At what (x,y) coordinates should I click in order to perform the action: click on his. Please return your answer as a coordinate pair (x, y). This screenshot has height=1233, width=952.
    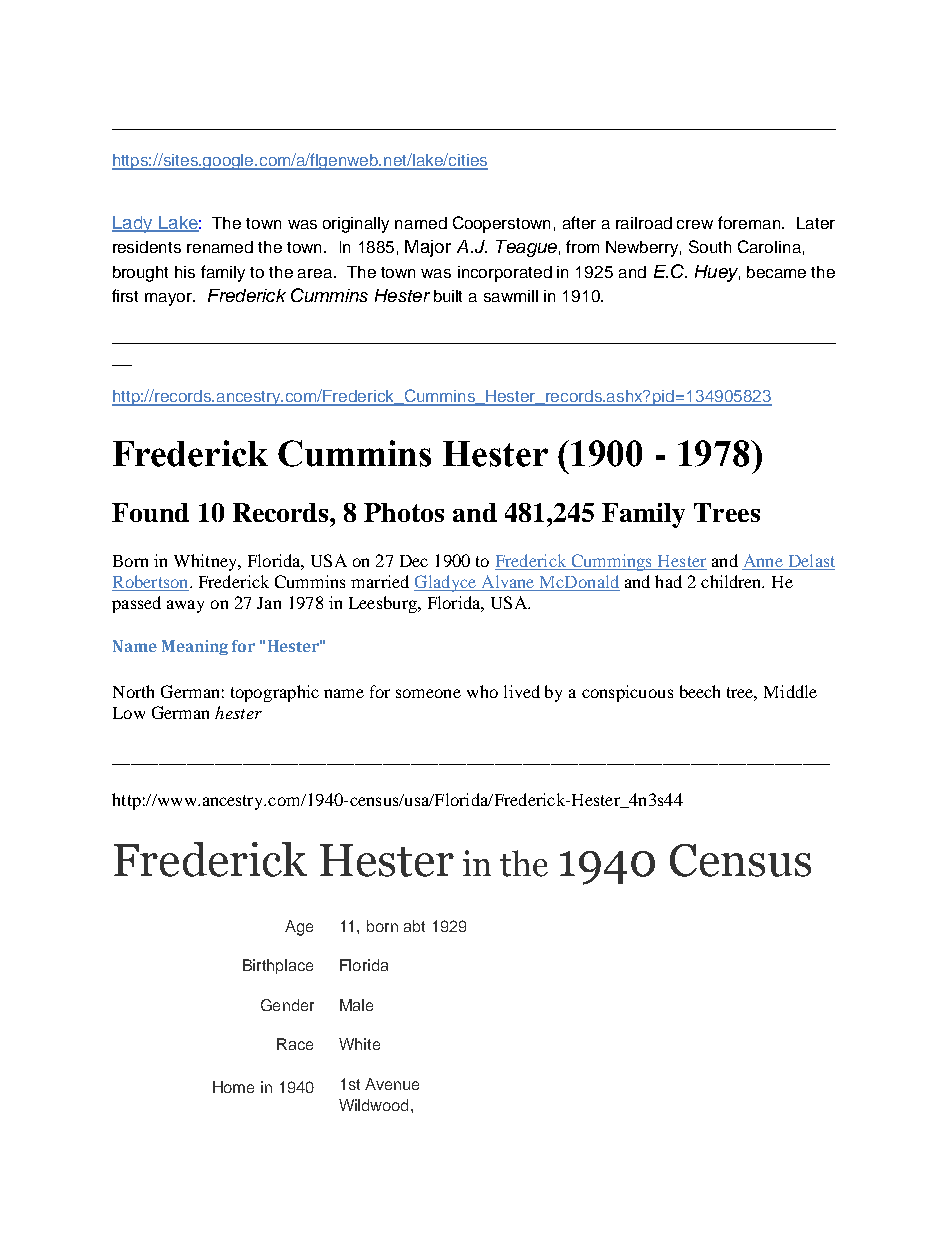
    Looking at the image, I should click on (185, 272).
